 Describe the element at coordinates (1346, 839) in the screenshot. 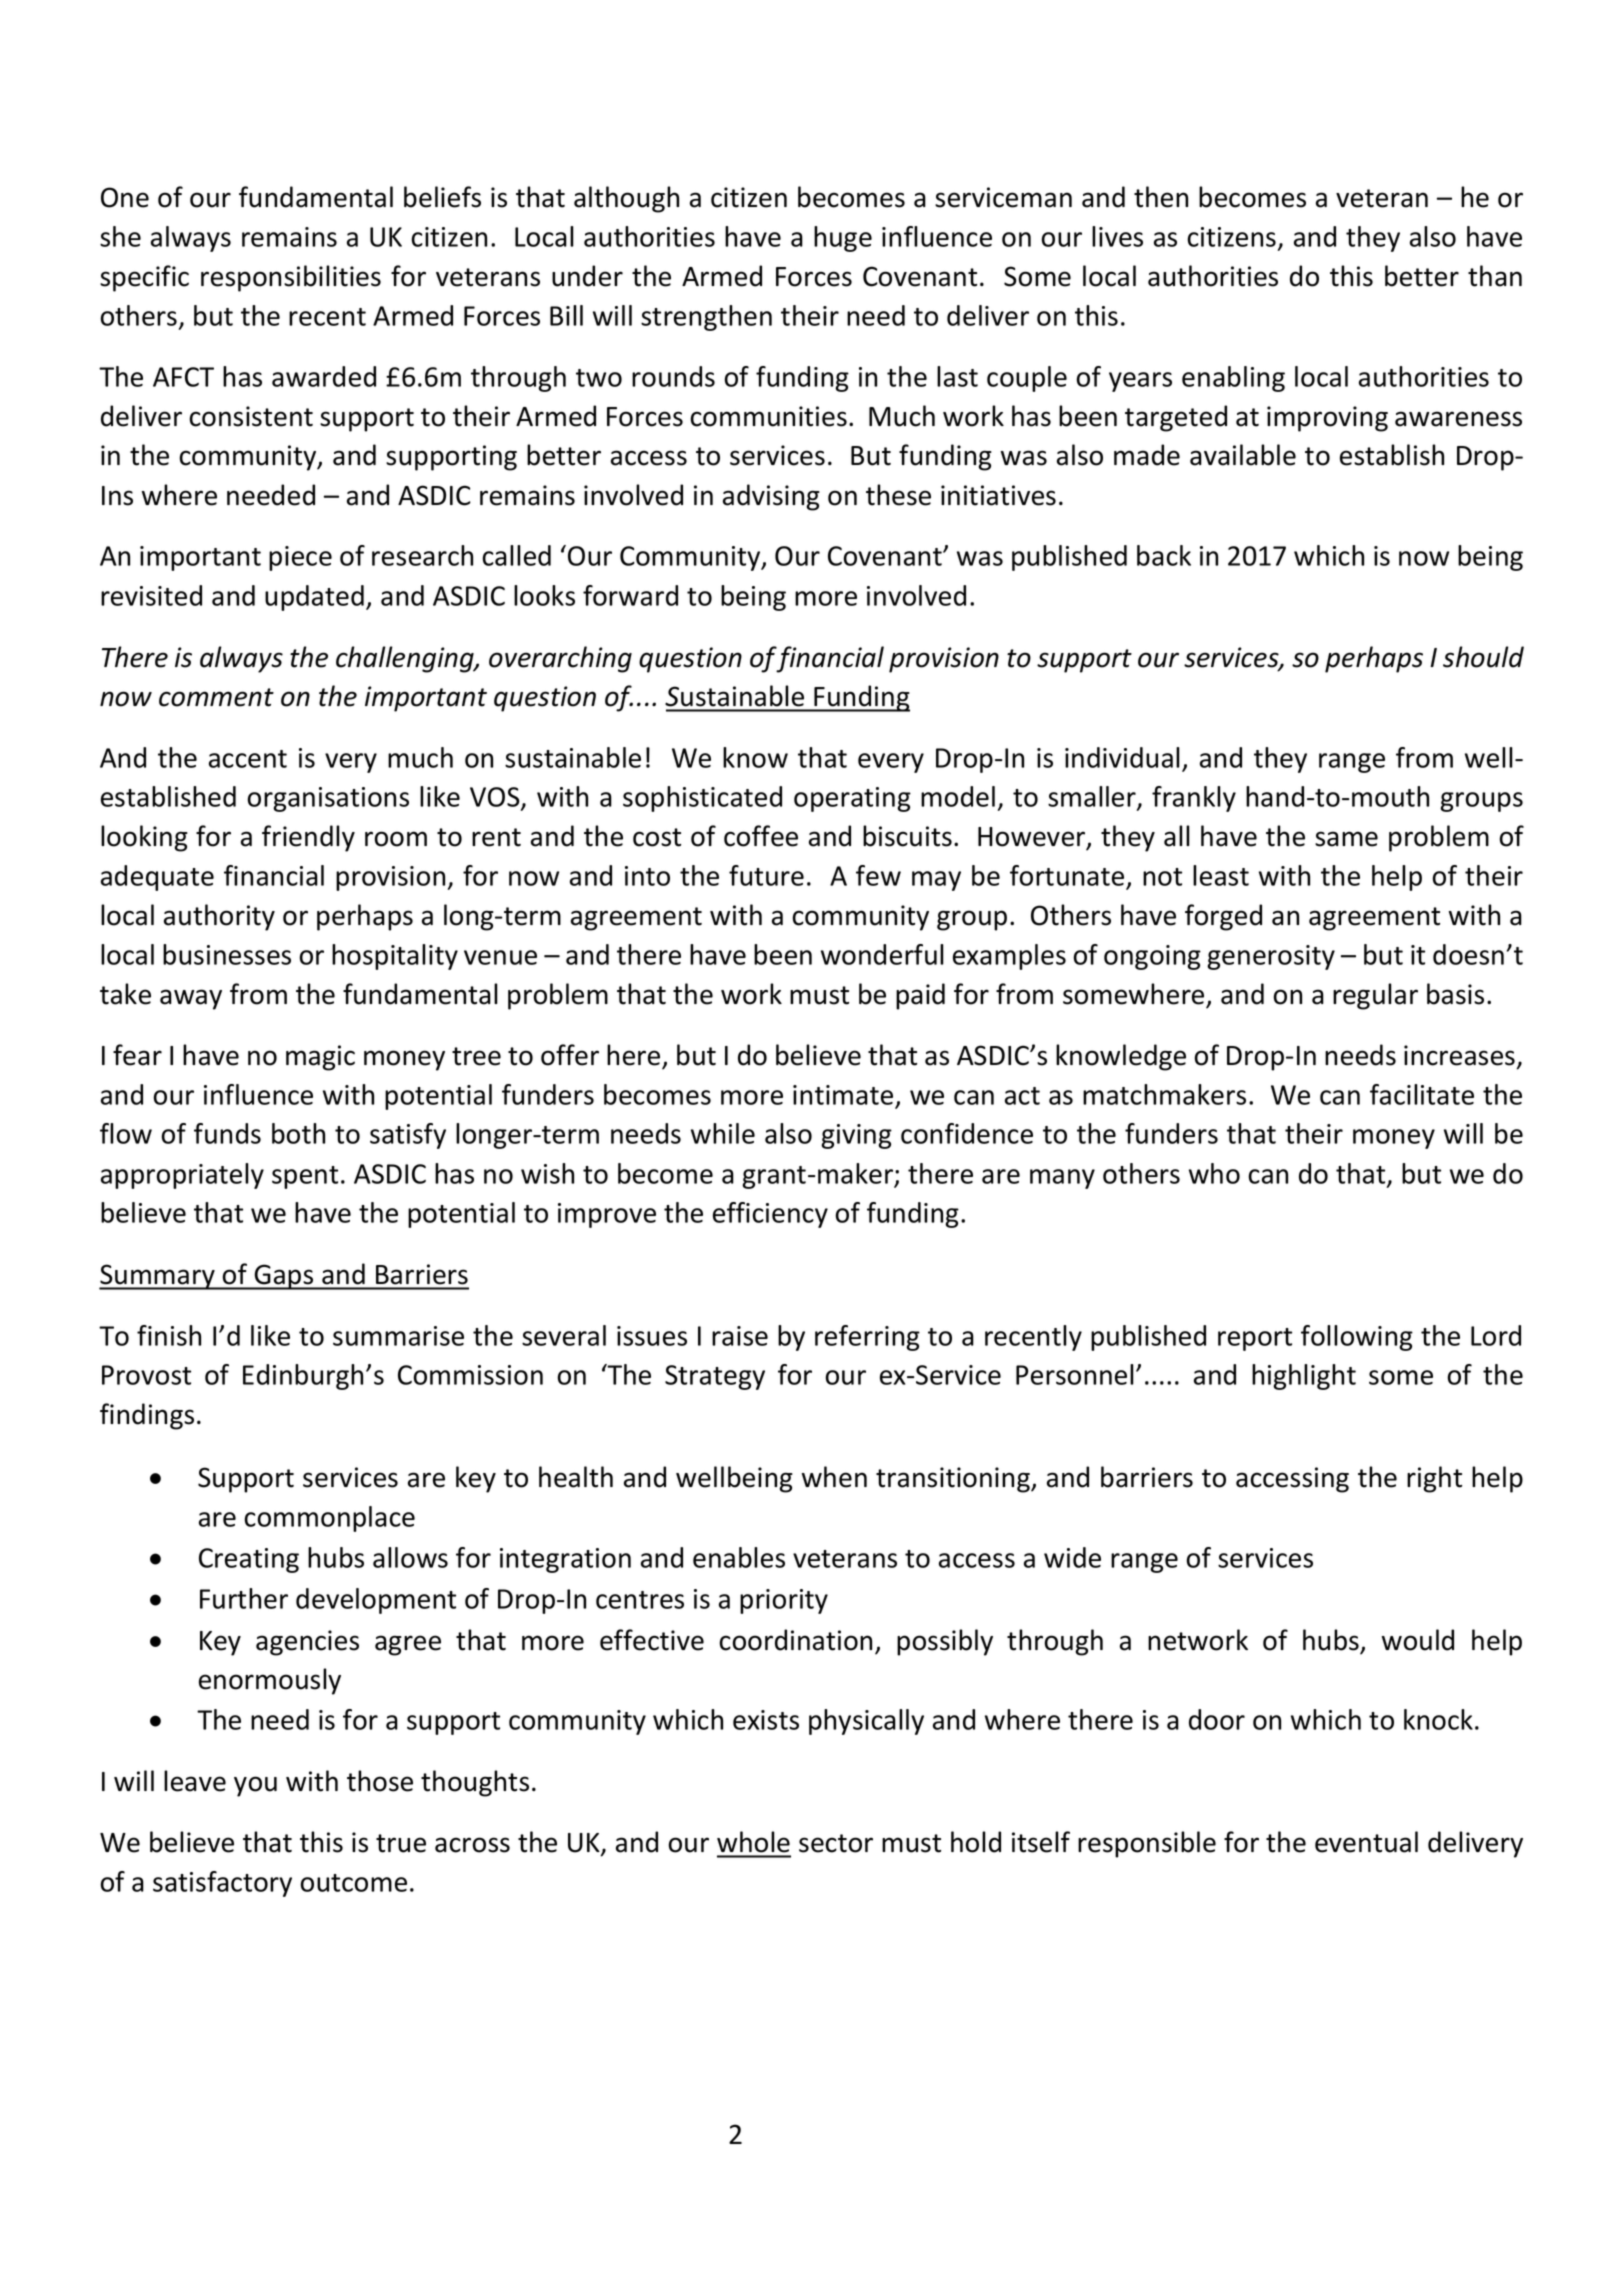

I see `same` at that location.
